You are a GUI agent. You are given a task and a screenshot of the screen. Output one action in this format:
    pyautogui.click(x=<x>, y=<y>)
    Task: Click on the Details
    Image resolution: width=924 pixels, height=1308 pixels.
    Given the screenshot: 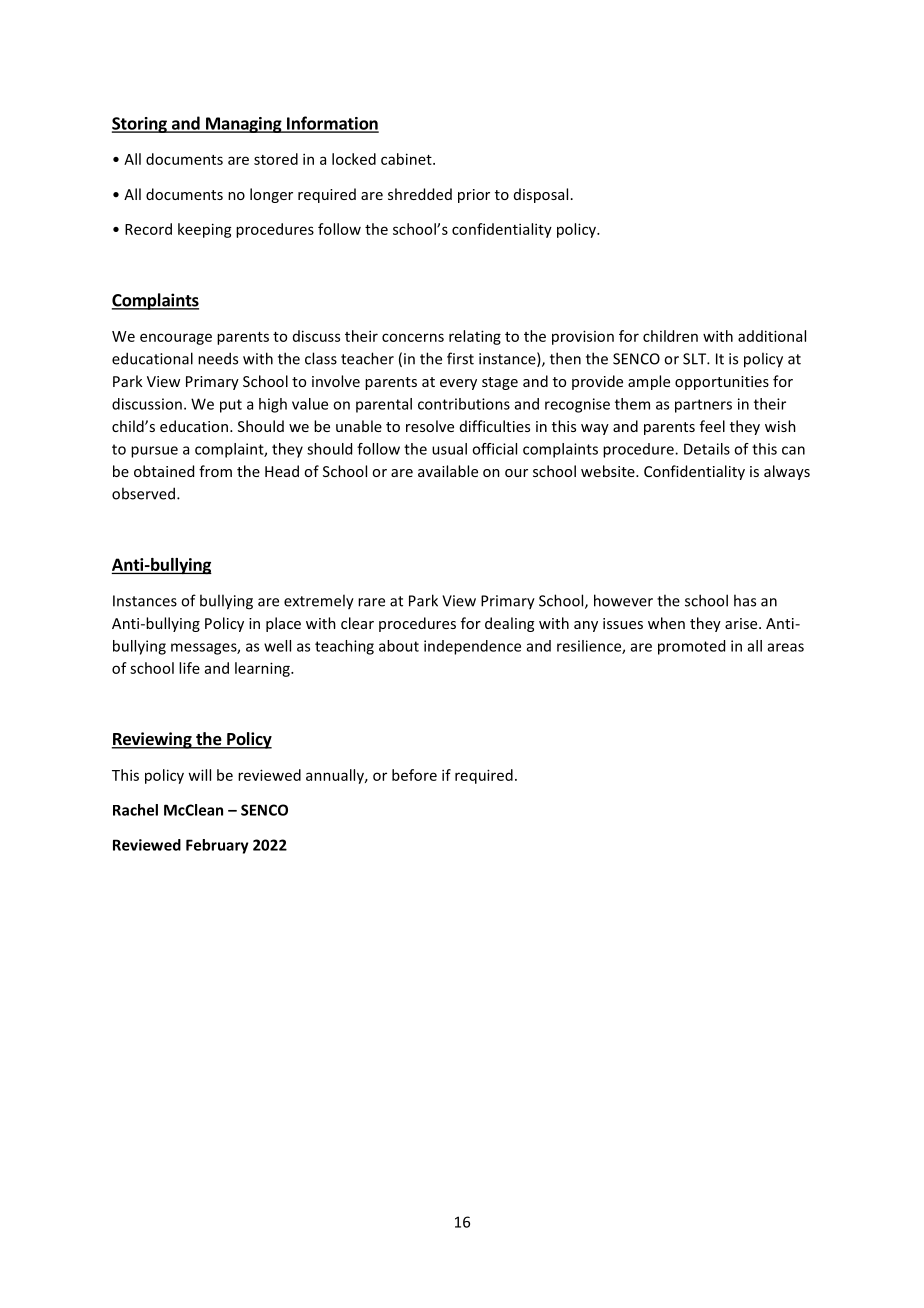 What is the action you would take?
    pyautogui.click(x=707, y=449)
